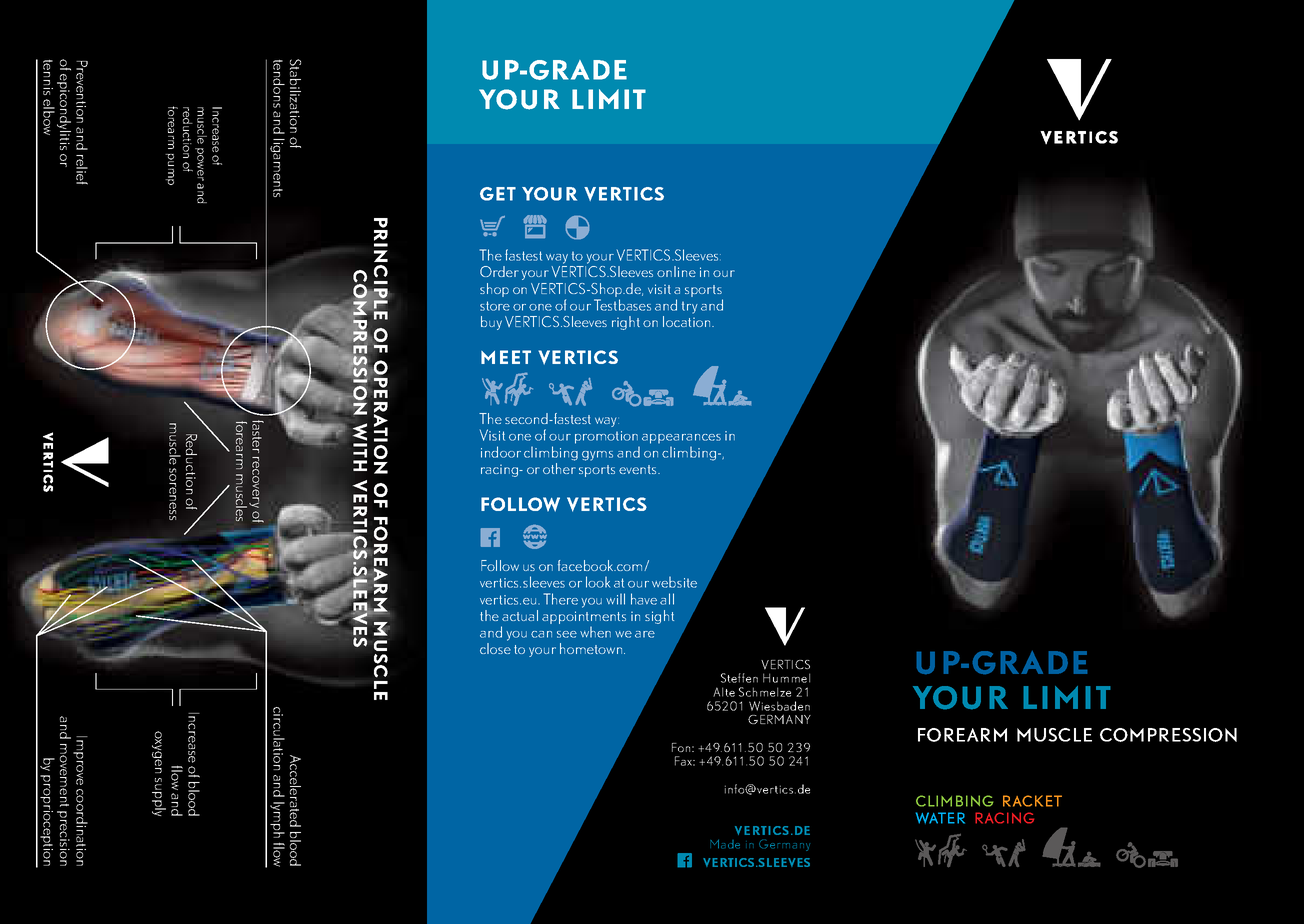 This screenshot has width=1304, height=924. I want to click on Wiesbaden, so click(779, 706).
